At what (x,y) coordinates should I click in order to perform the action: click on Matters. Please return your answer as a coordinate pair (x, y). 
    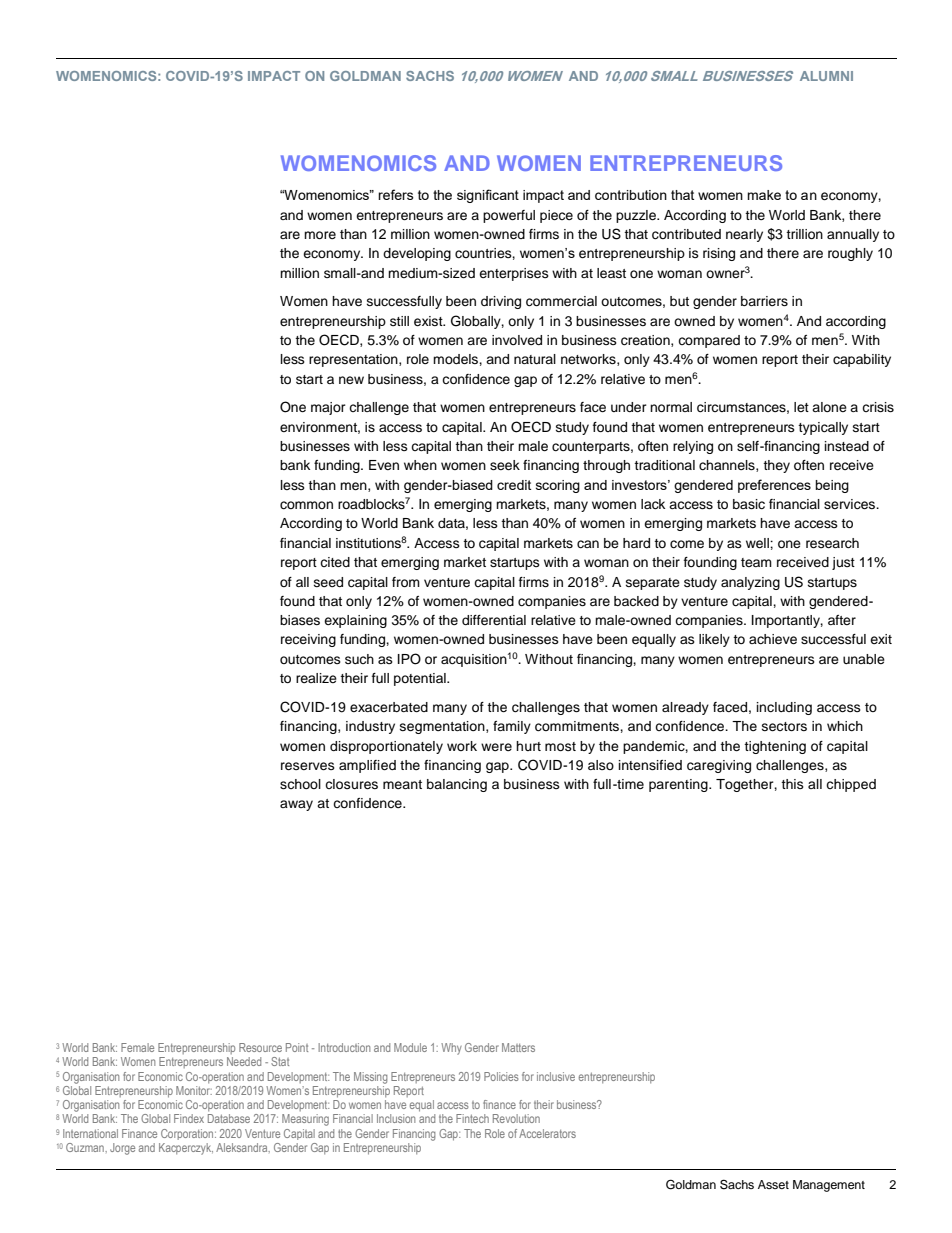
    Looking at the image, I should click on (518, 1047).
